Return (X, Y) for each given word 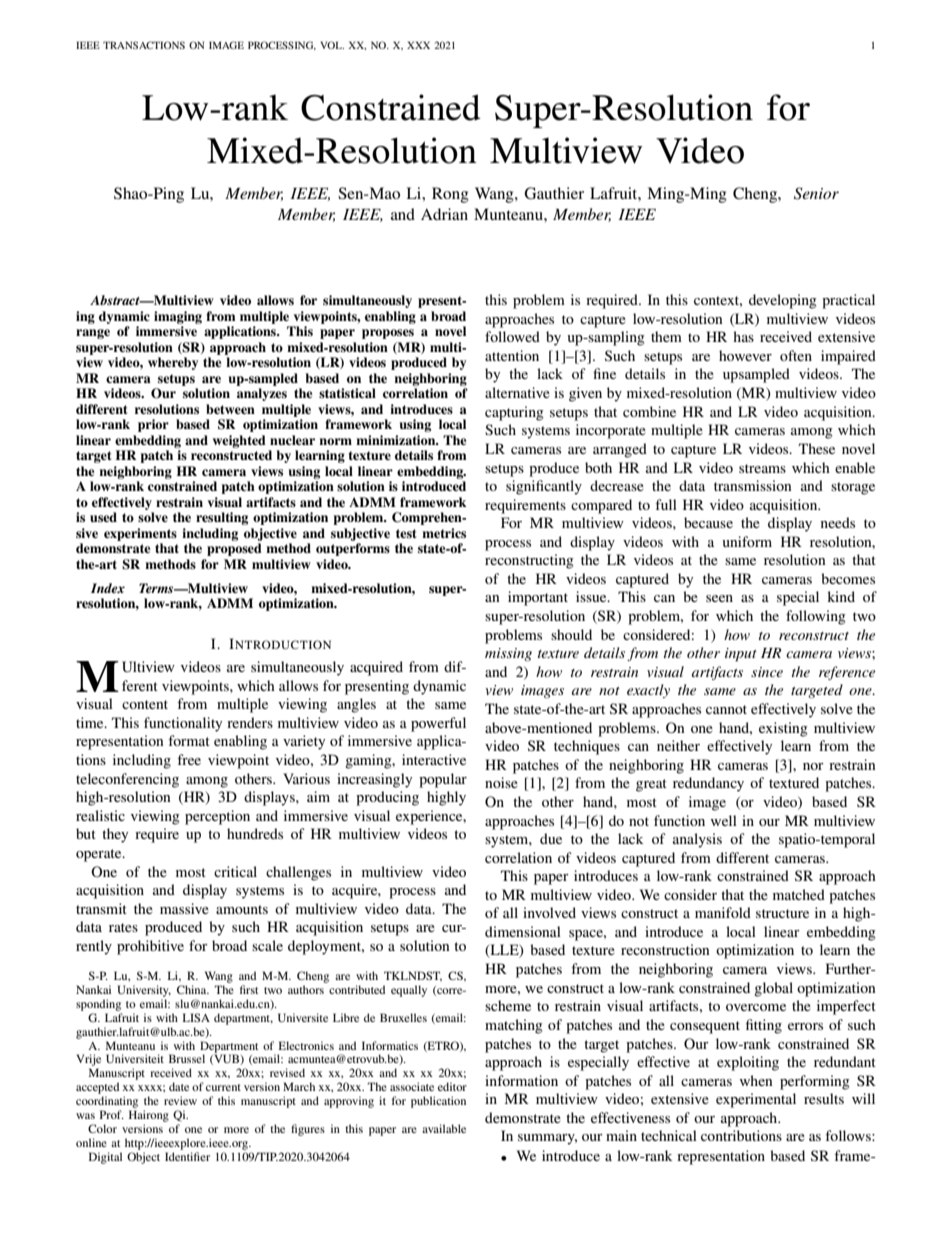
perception (217, 817)
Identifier (187, 1156)
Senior (816, 193)
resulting (222, 518)
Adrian (444, 214)
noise (501, 782)
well (724, 820)
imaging (178, 317)
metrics (444, 533)
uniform (747, 541)
